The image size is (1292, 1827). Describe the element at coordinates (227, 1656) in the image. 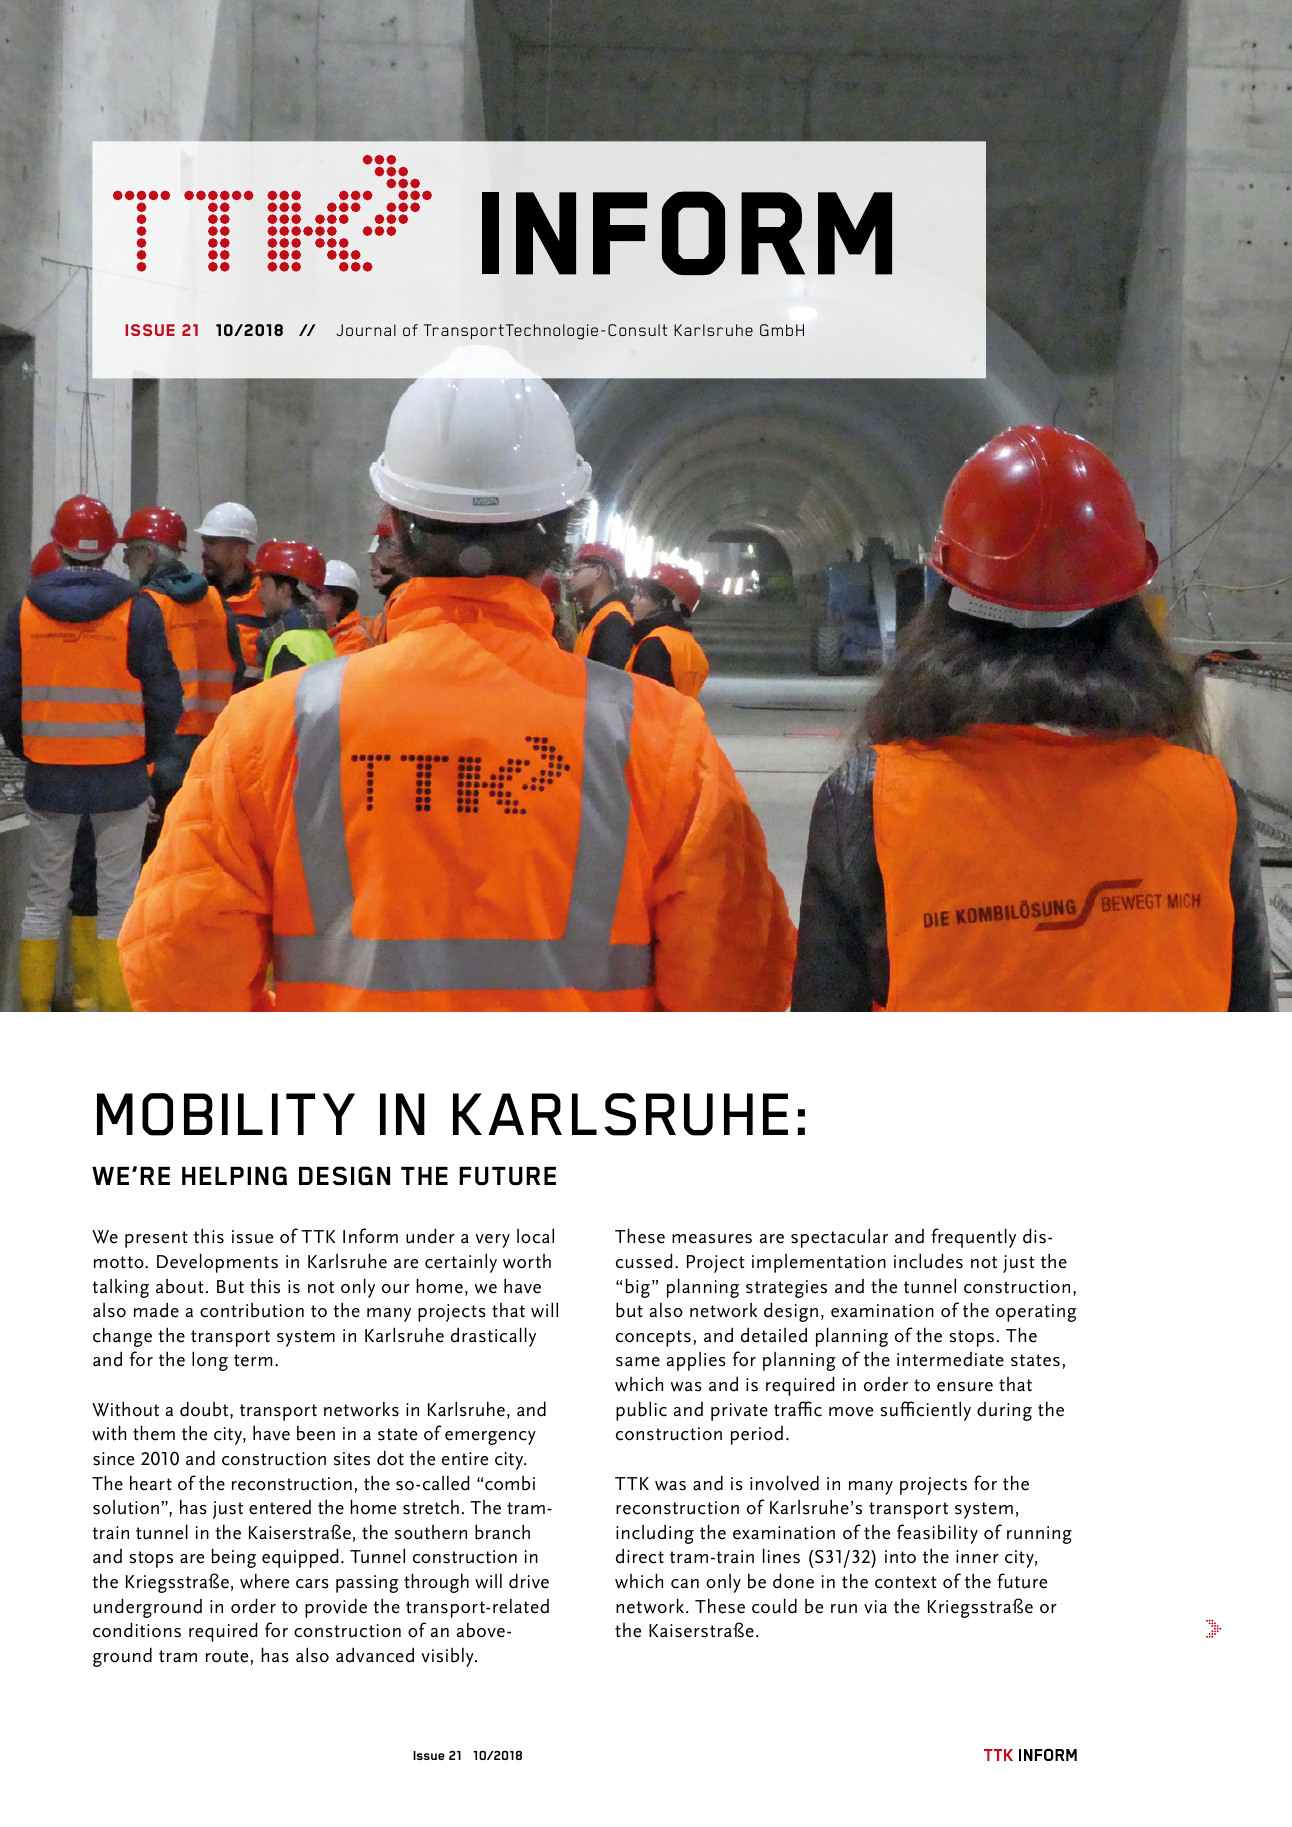

I see `route` at that location.
